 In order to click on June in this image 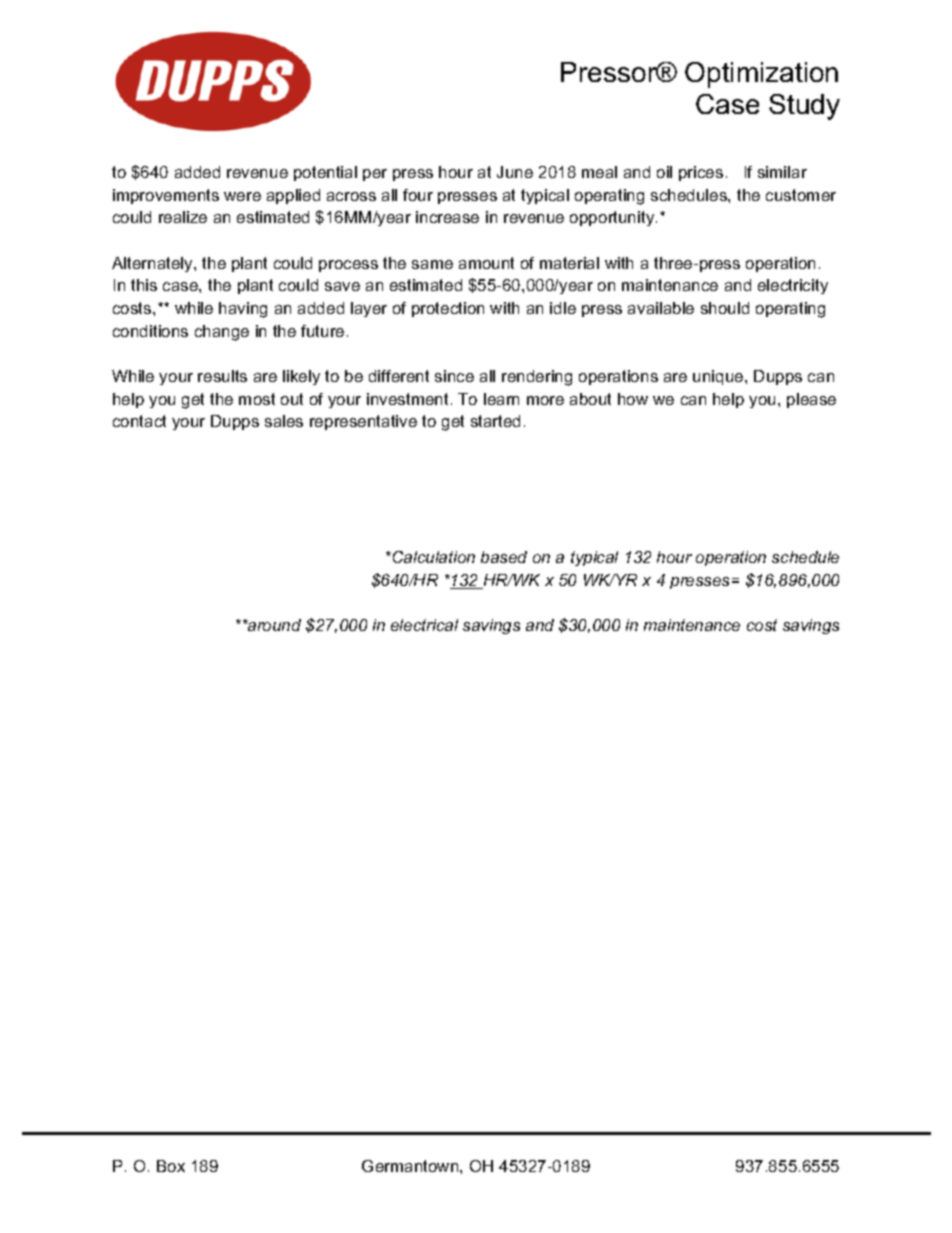, I will do `click(515, 172)`.
